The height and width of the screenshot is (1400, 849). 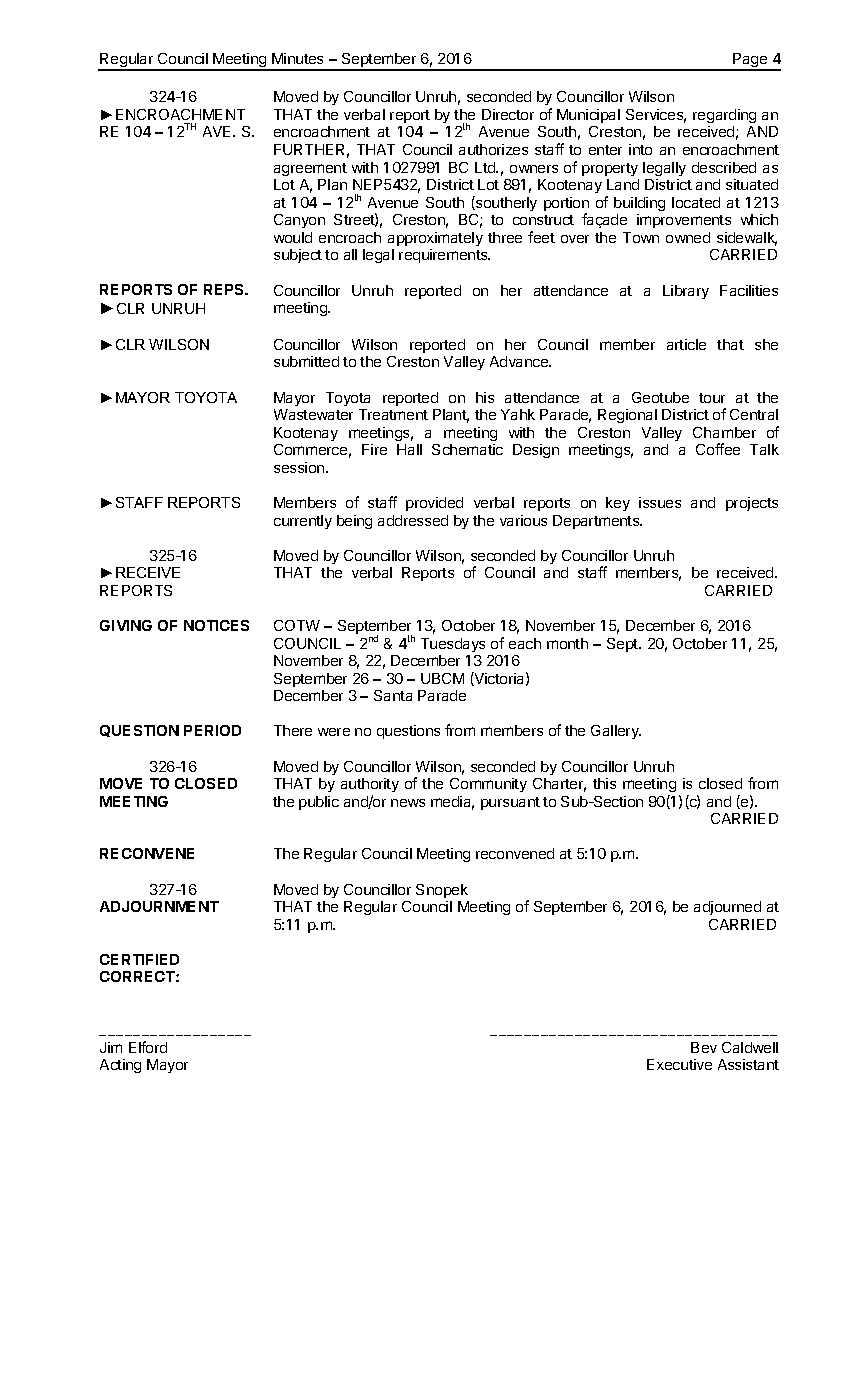 What do you see at coordinates (616, 732) in the screenshot?
I see `Gallery` at bounding box center [616, 732].
